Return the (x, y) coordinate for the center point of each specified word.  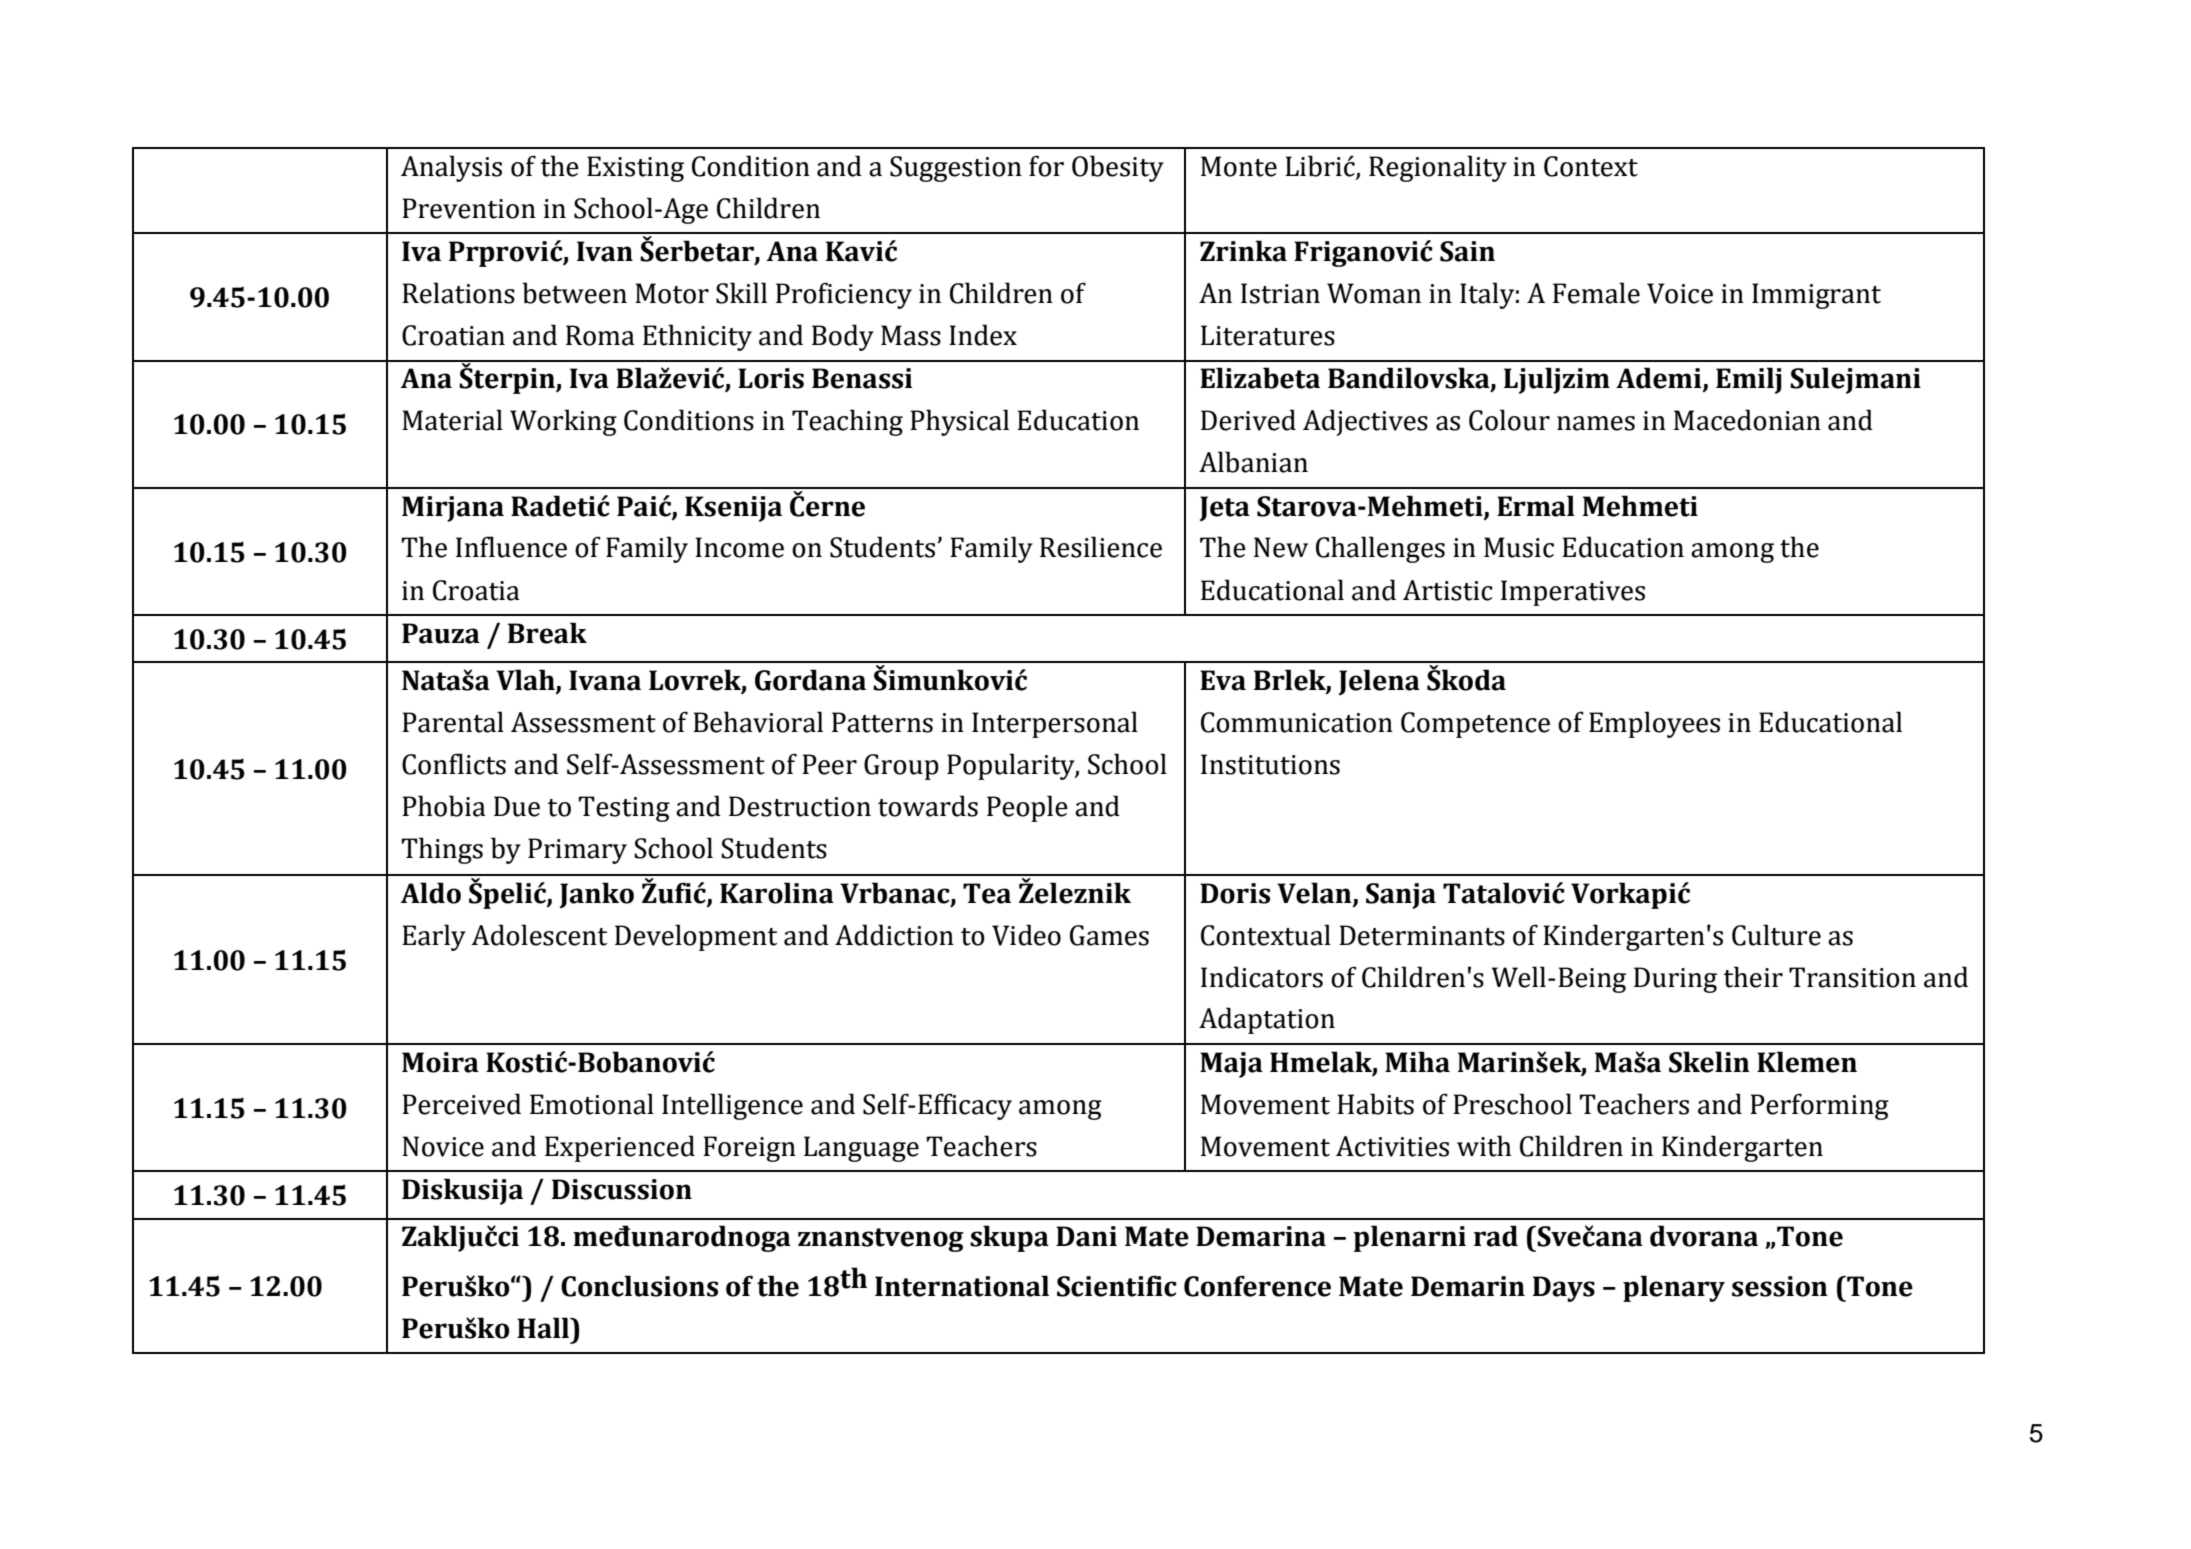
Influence (511, 547)
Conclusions (639, 1286)
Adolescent (539, 935)
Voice (1680, 293)
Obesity (1118, 168)
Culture (1776, 935)
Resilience (1101, 547)
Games (1109, 935)
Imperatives (1573, 593)
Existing (635, 169)
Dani (1086, 1236)
